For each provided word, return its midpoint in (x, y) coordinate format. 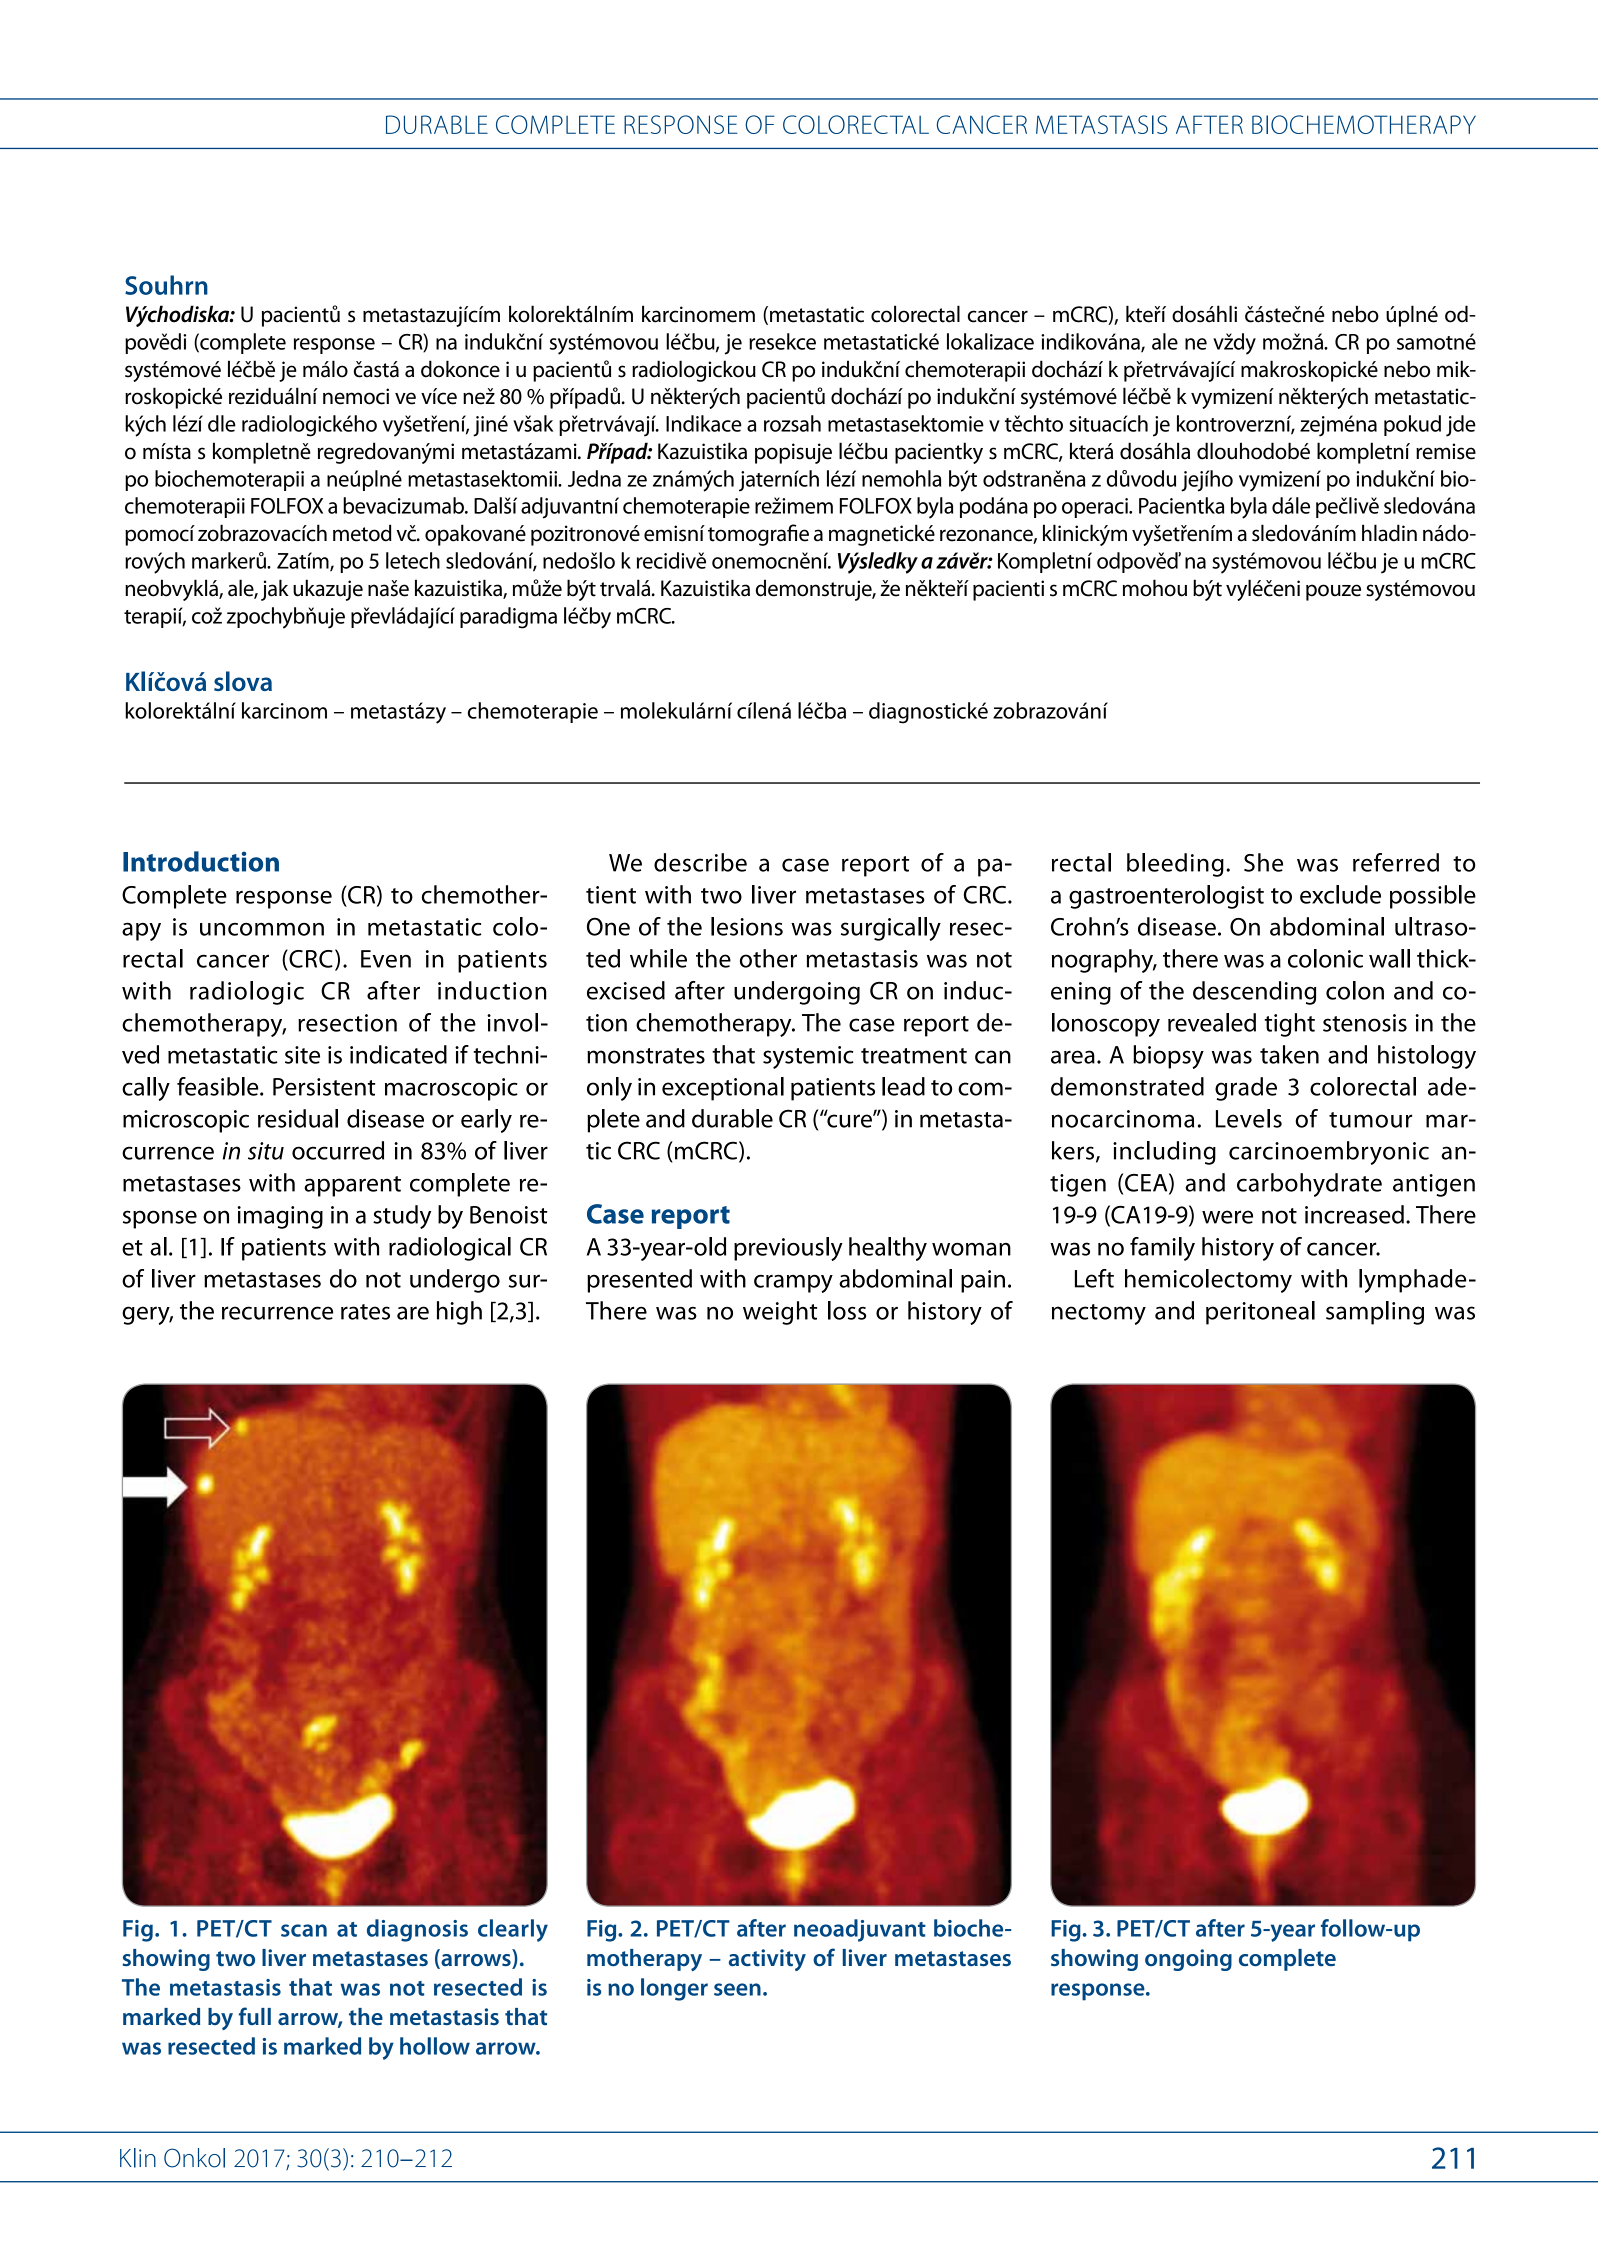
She (1263, 862)
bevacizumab (404, 505)
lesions (747, 926)
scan (304, 1930)
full (255, 2016)
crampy (793, 1284)
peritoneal (1260, 1313)
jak (275, 590)
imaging (280, 1217)
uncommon (262, 929)
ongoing (1188, 1960)
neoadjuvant (860, 1930)
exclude (1340, 894)
